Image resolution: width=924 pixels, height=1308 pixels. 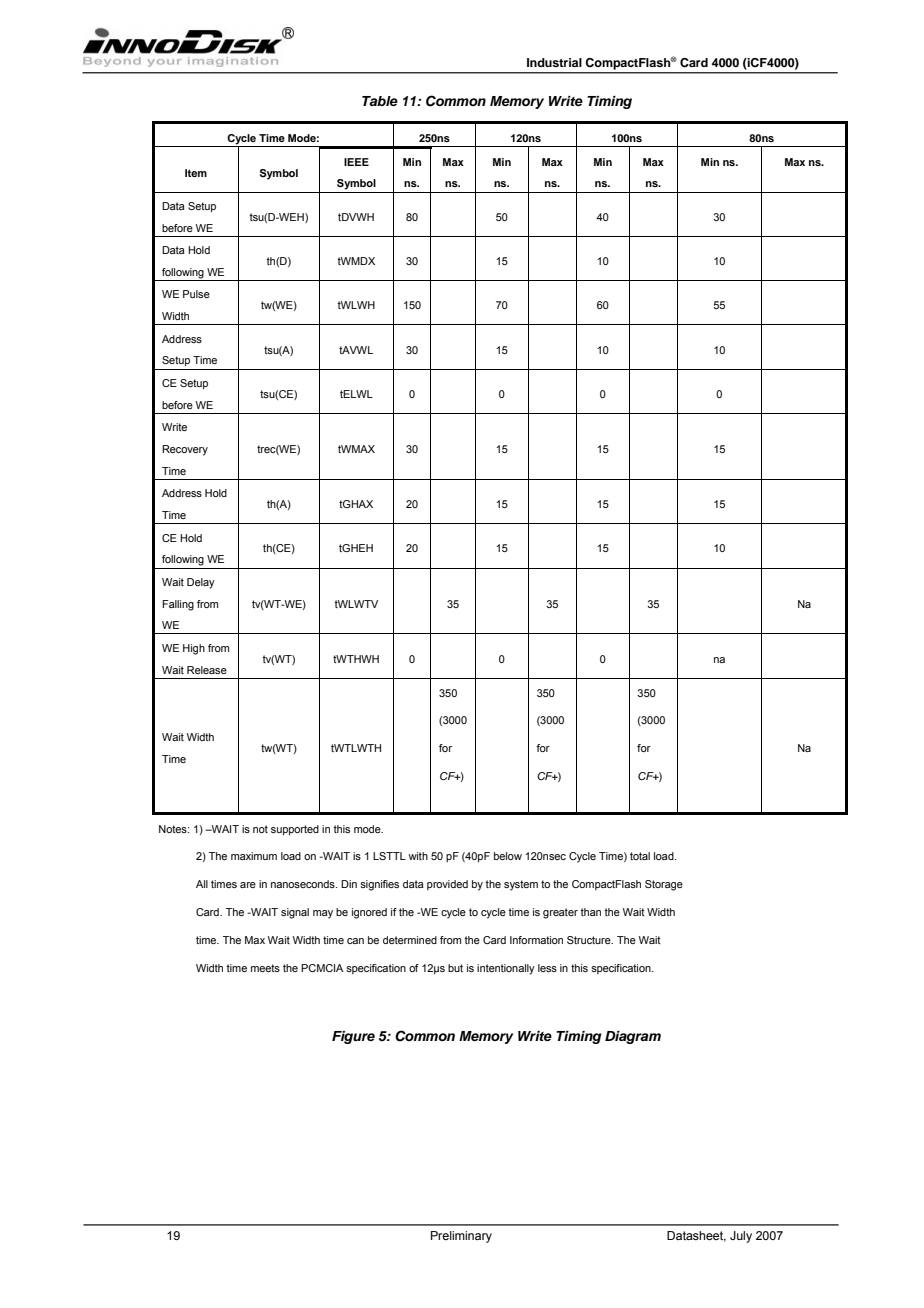 I want to click on IEEE, so click(x=356, y=162).
